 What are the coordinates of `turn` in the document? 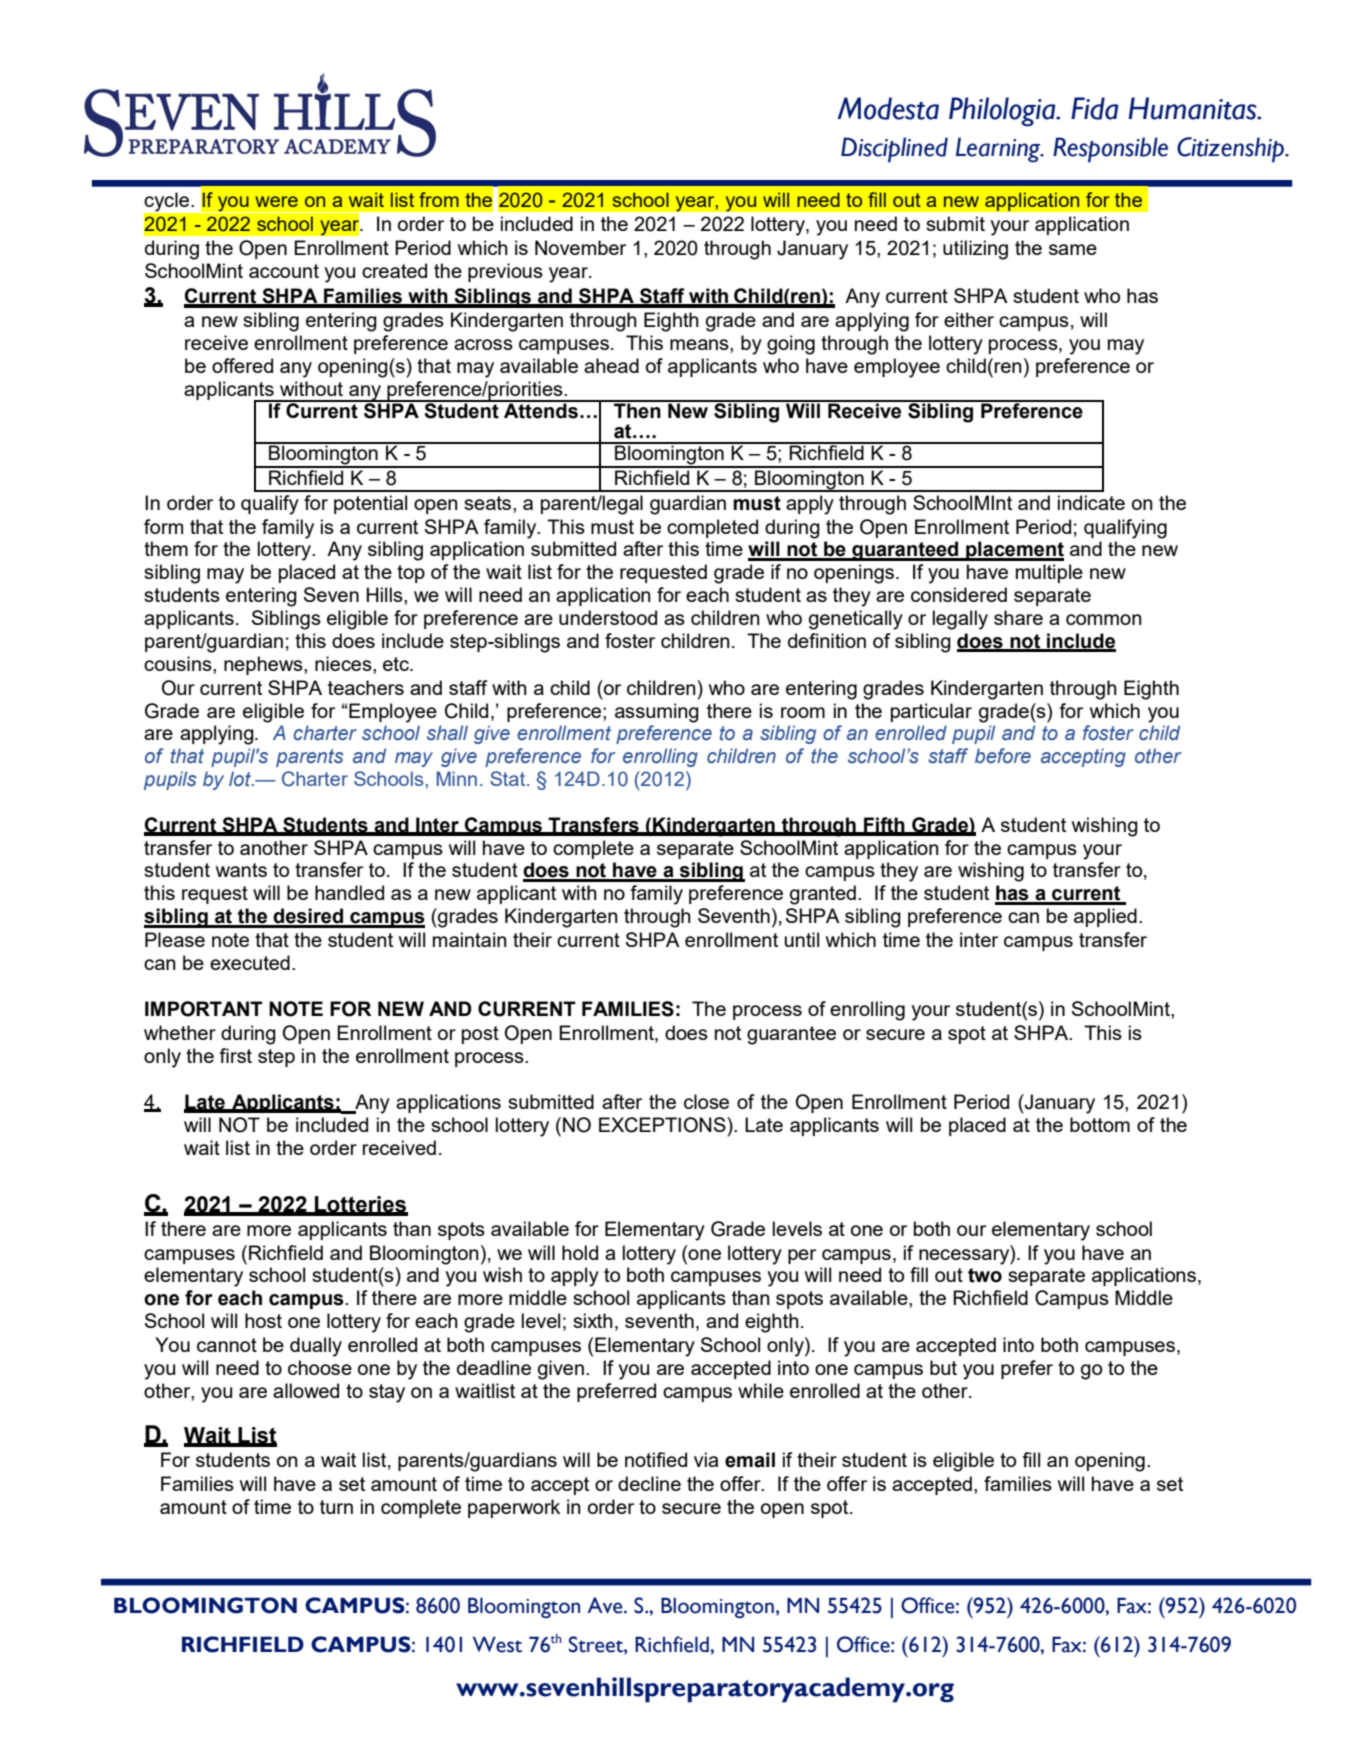 It's located at (336, 1507).
